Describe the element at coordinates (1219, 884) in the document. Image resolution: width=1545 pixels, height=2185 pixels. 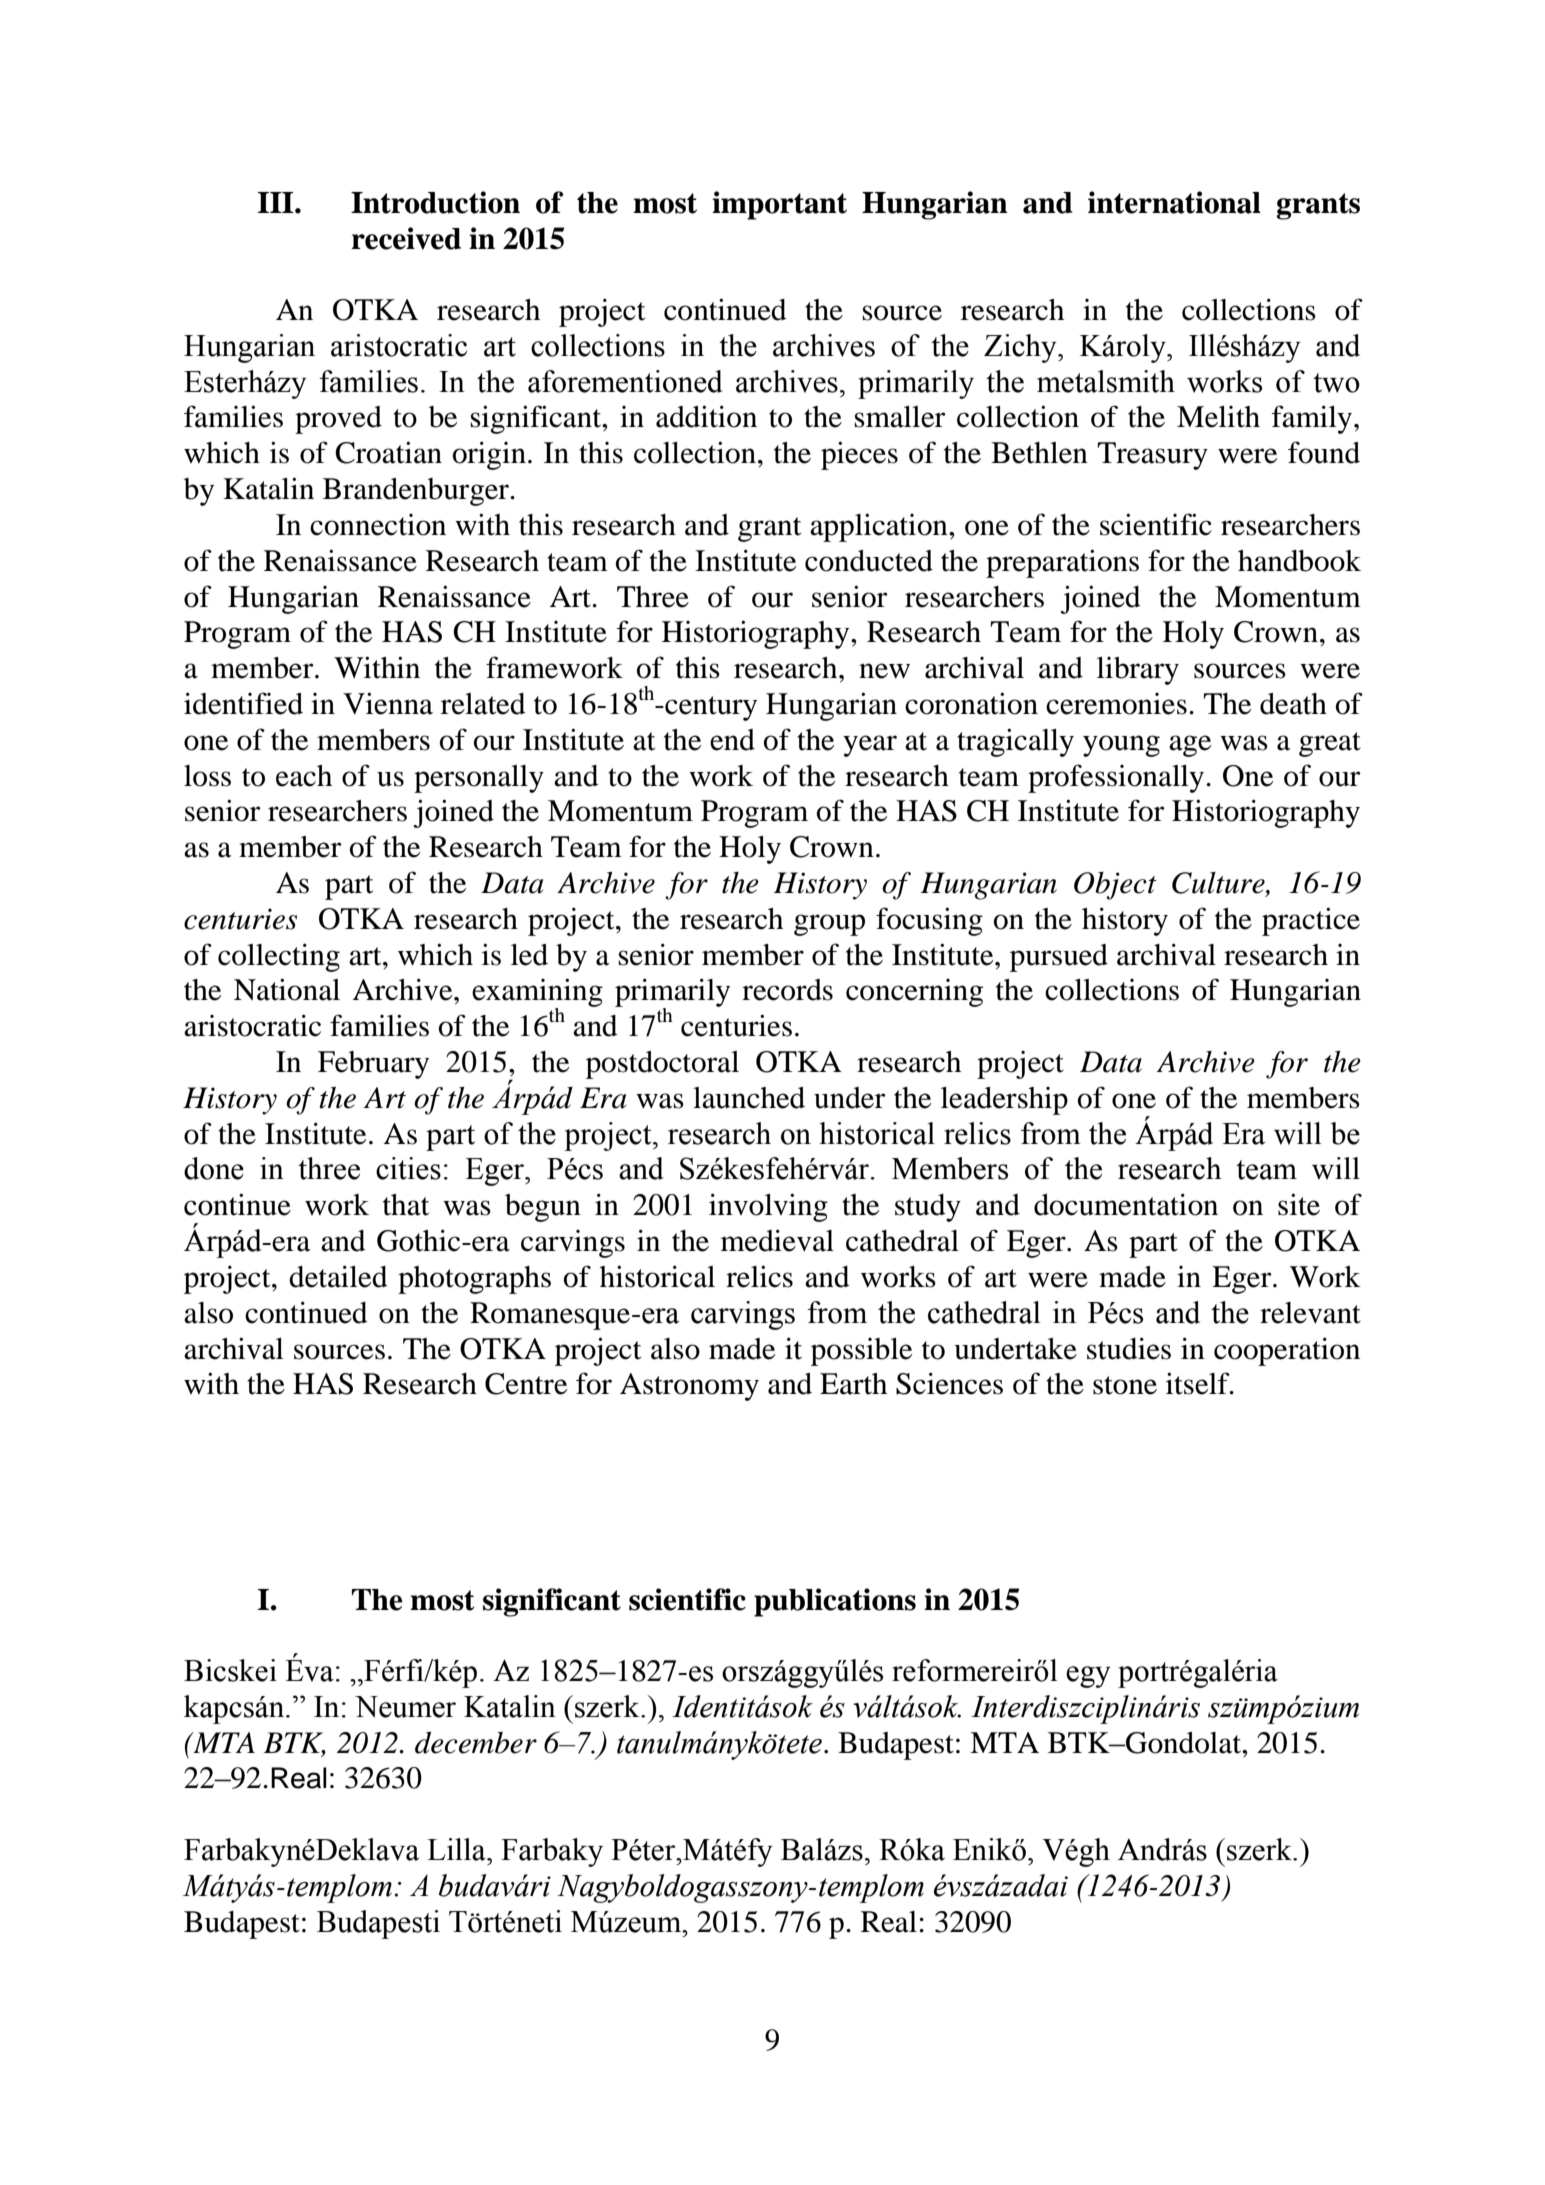
I see `Culture` at that location.
